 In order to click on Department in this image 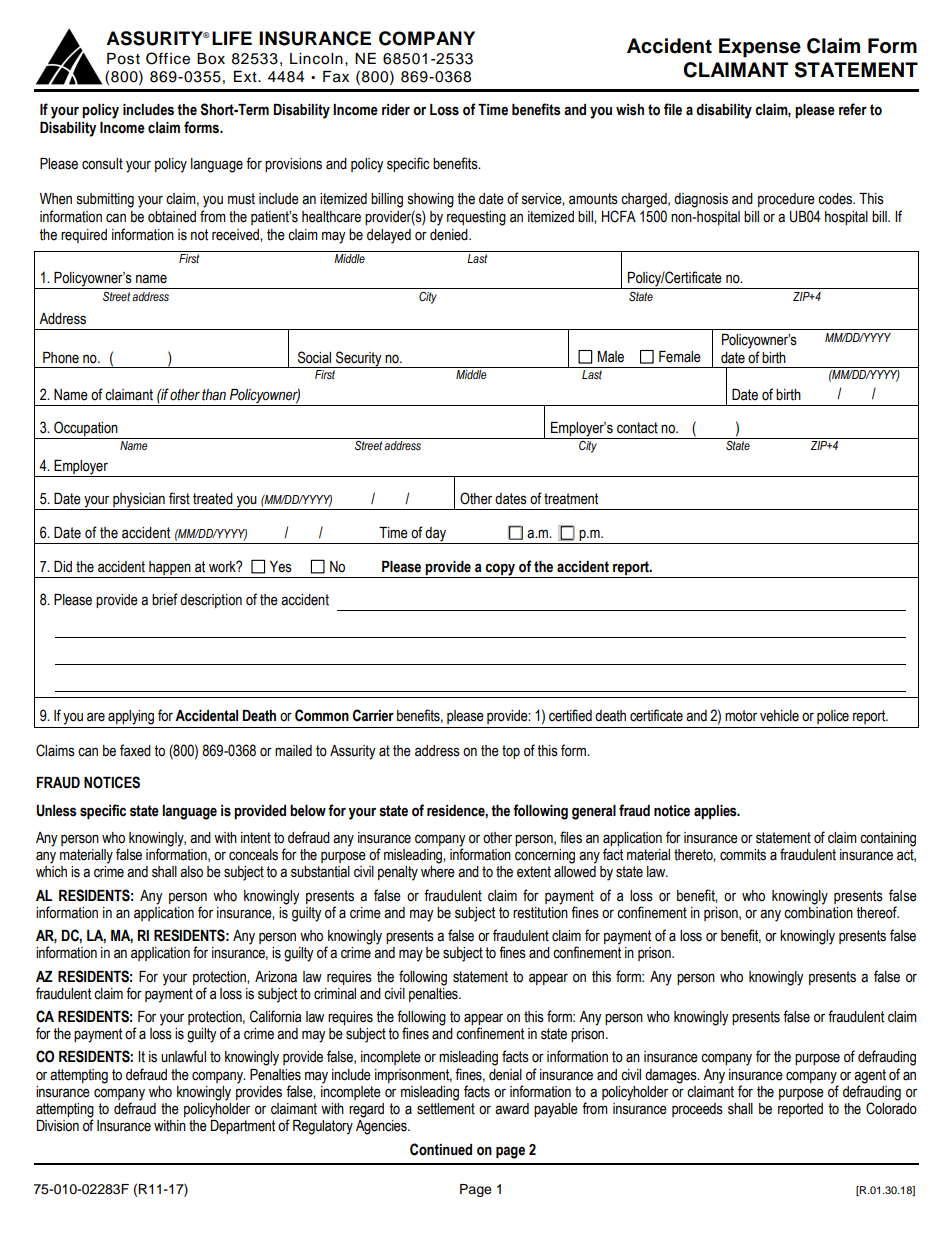, I will do `click(242, 1125)`.
